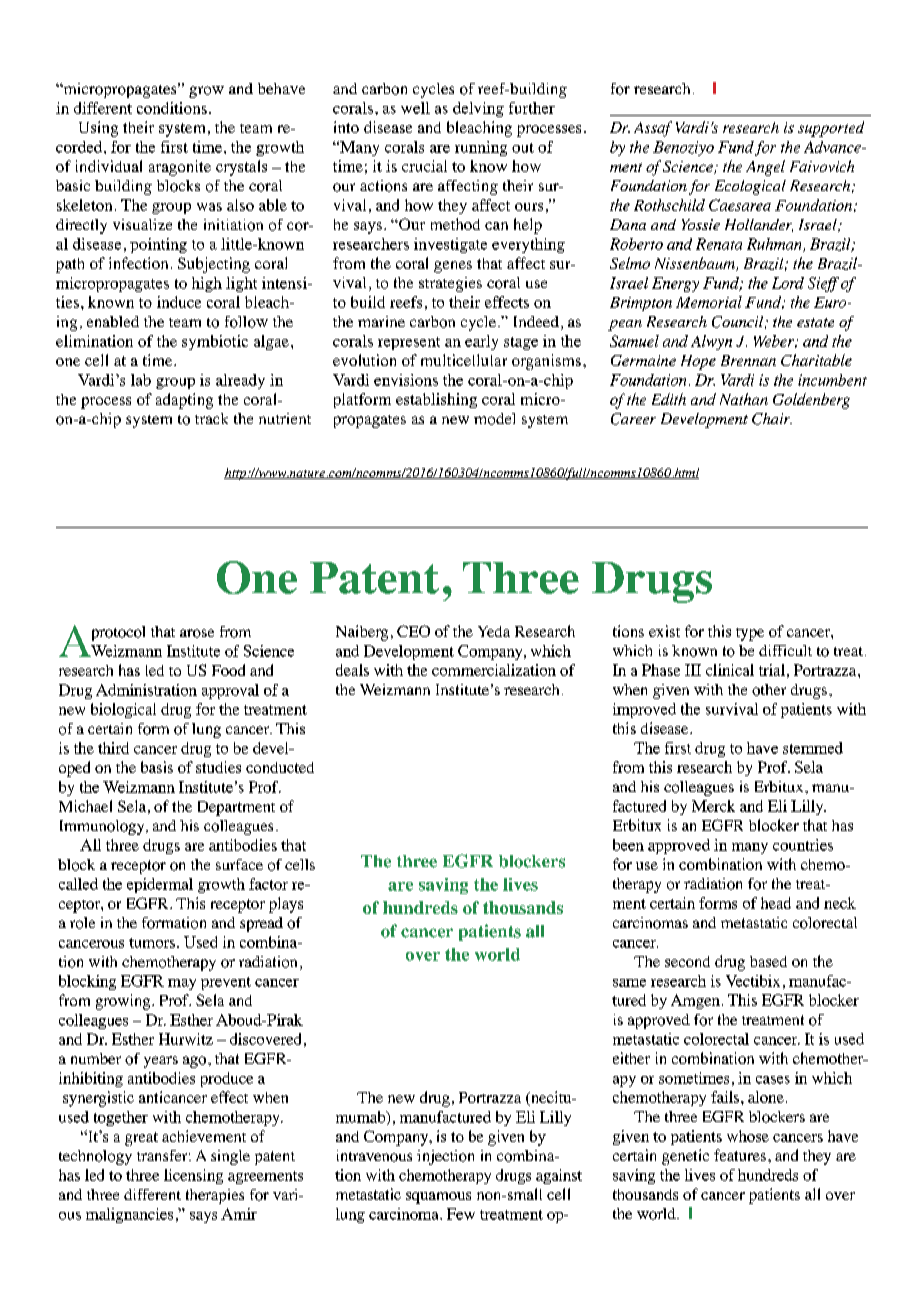 The height and width of the page is (1308, 924). Describe the element at coordinates (481, 148) in the page. I see `running` at that location.
